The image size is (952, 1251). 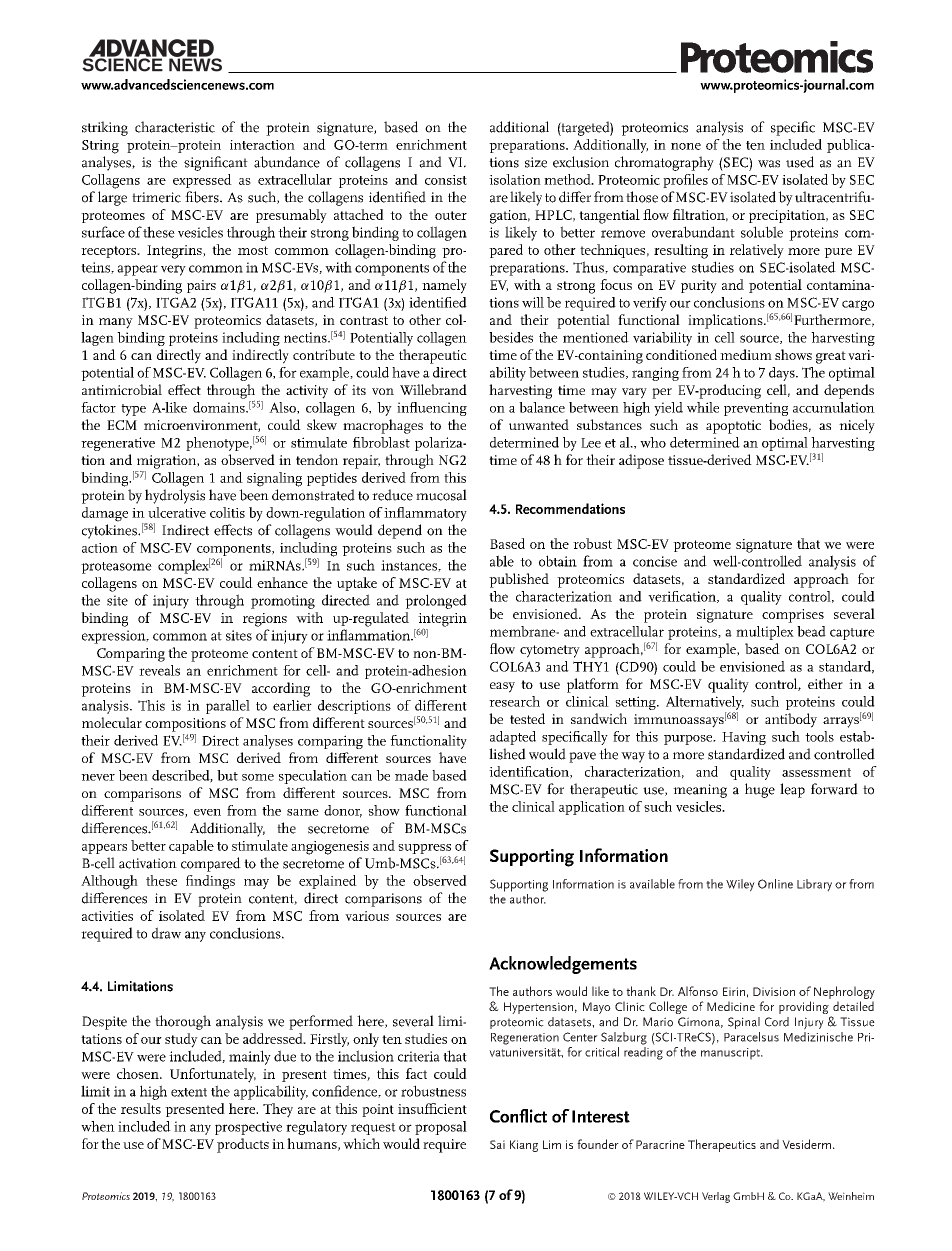 I want to click on Online, so click(x=775, y=884).
